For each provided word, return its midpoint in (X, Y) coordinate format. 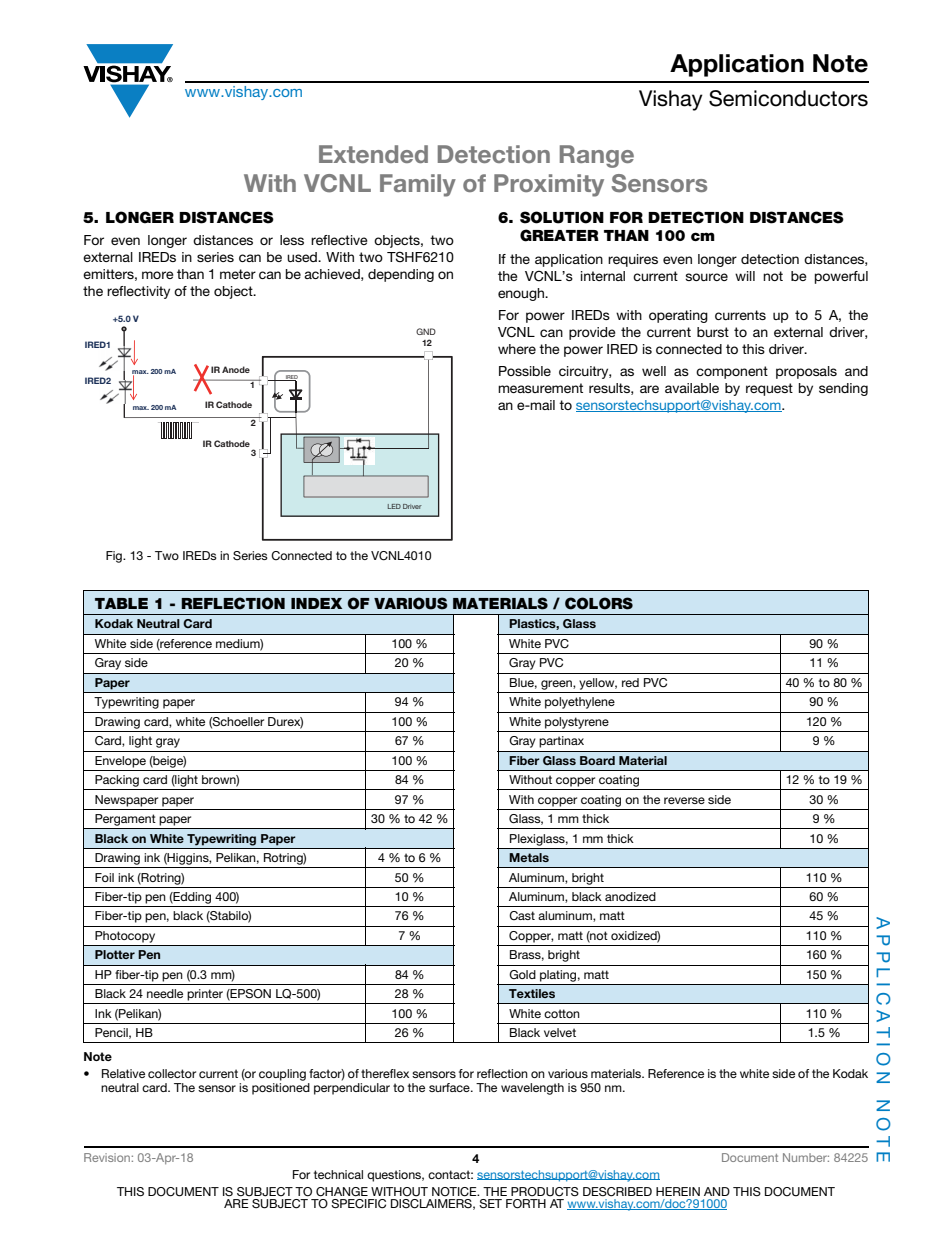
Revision (107, 1157)
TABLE (121, 603)
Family (418, 185)
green (557, 685)
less (292, 240)
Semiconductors (788, 98)
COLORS (599, 603)
